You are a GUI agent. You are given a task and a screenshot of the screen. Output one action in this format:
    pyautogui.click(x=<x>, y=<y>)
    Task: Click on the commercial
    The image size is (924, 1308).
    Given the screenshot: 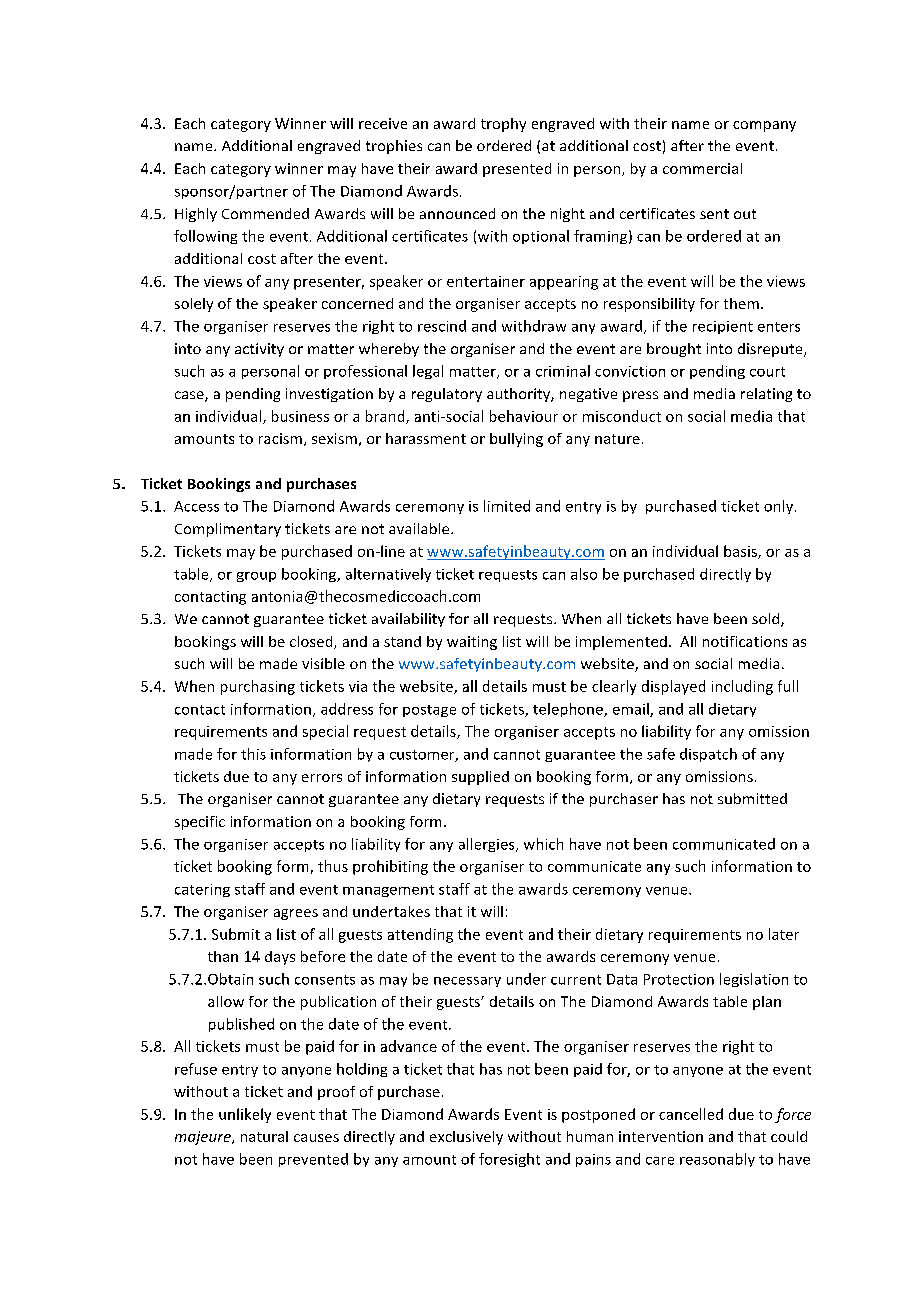 What is the action you would take?
    pyautogui.click(x=702, y=168)
